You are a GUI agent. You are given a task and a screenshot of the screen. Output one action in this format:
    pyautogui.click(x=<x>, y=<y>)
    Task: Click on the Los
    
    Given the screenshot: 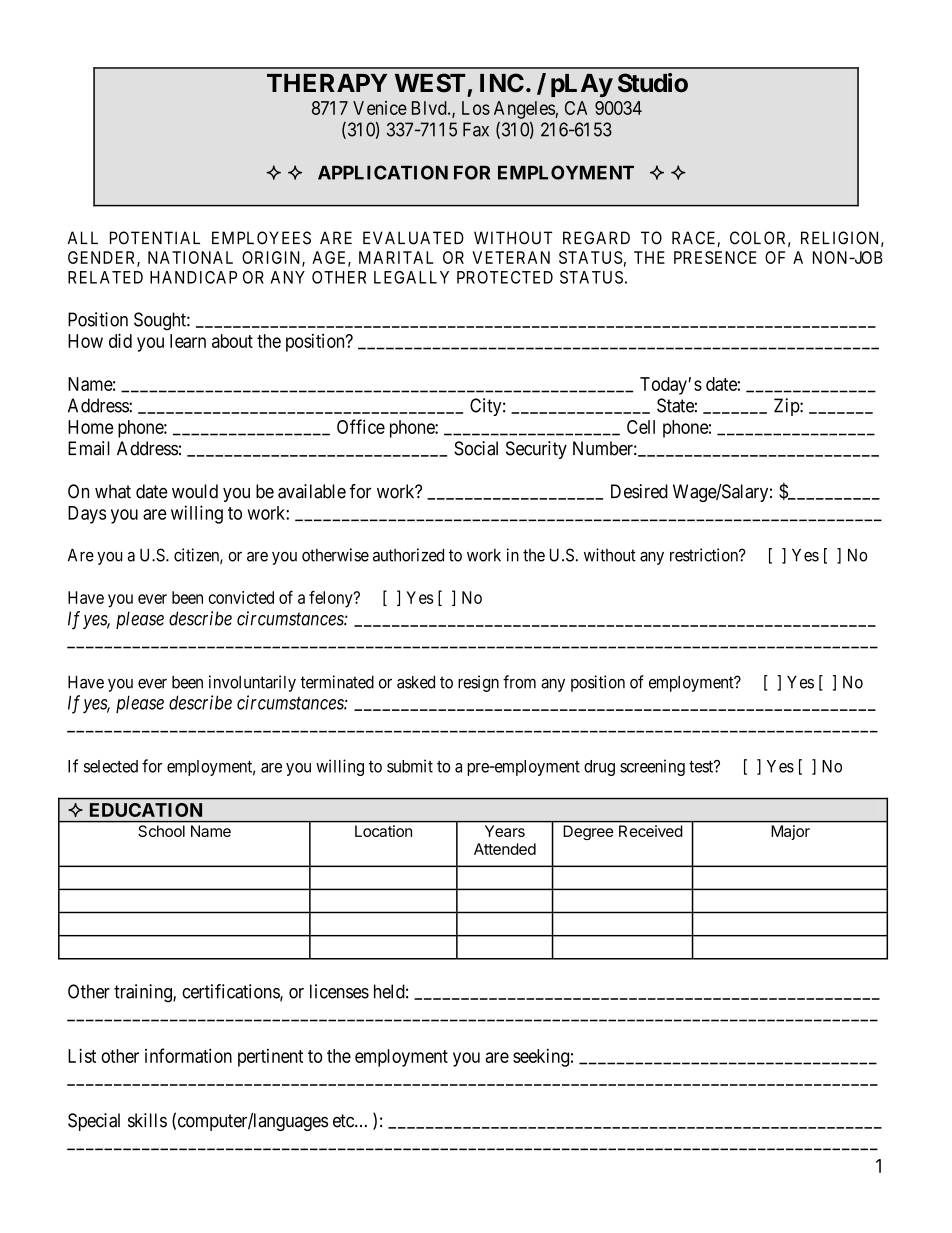 What is the action you would take?
    pyautogui.click(x=476, y=108)
